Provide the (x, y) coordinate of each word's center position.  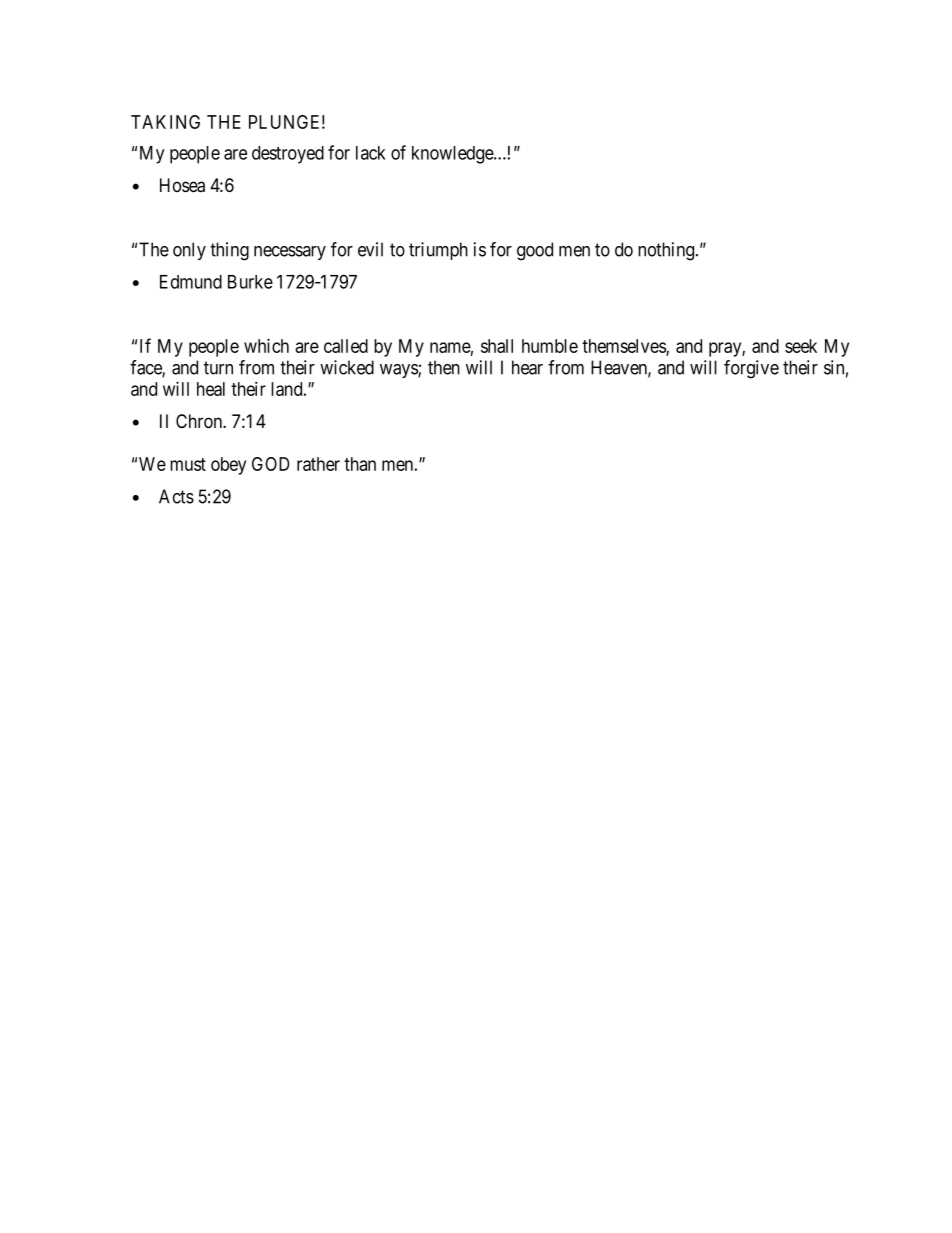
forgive (751, 369)
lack (371, 153)
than (360, 464)
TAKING (165, 122)
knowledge (453, 155)
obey (228, 466)
